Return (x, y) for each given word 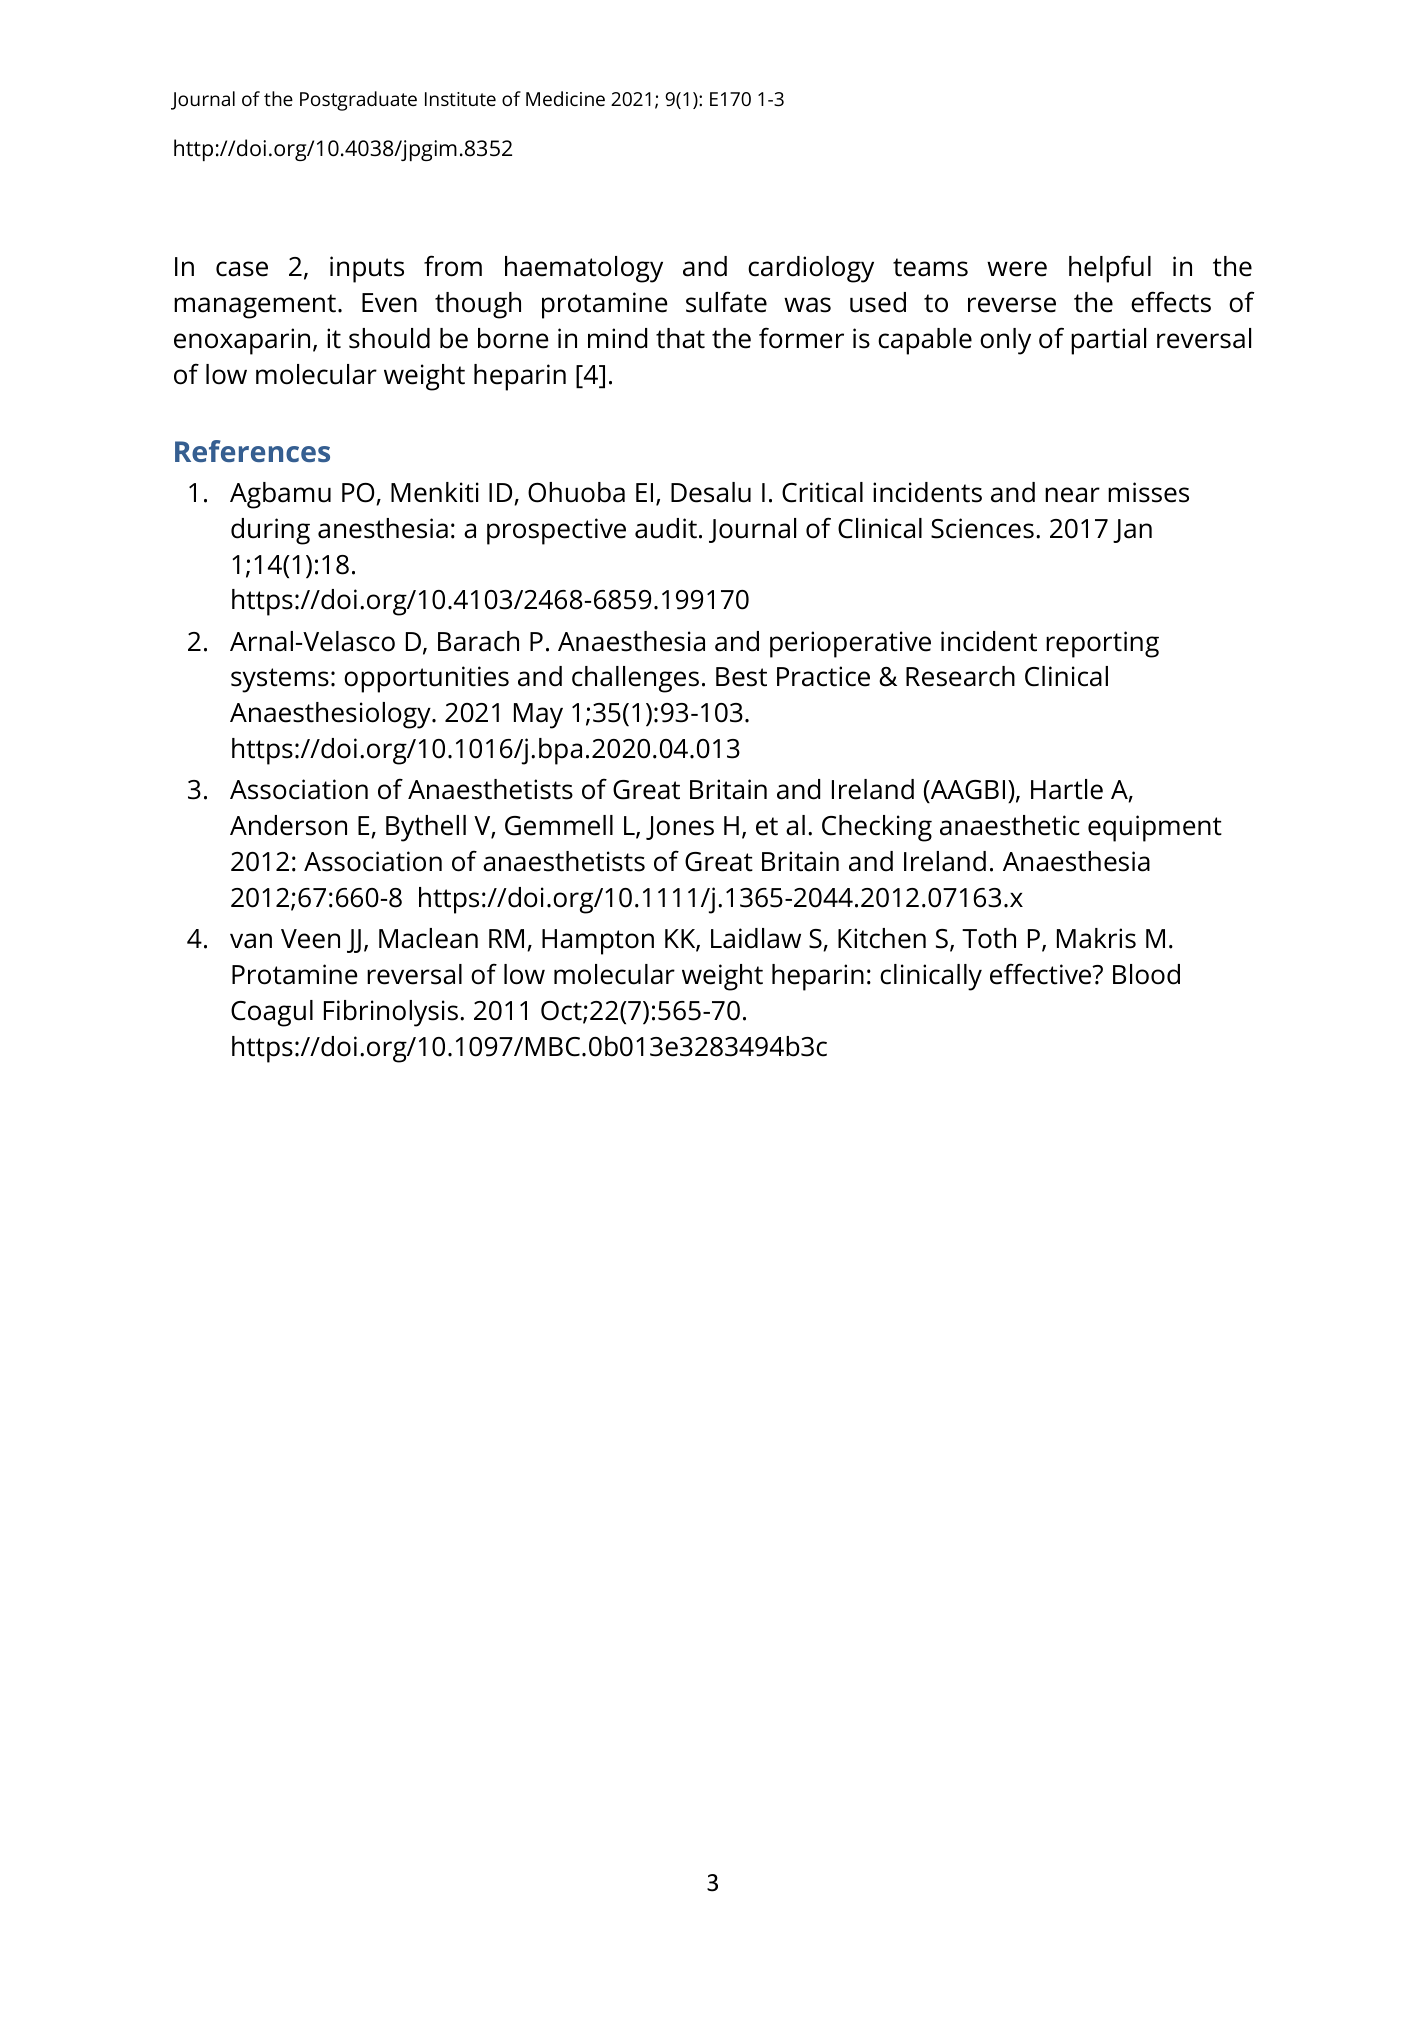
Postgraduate (358, 101)
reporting (1102, 644)
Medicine (565, 98)
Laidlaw (756, 938)
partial (1108, 341)
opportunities (426, 679)
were (1017, 269)
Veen (310, 939)
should (389, 338)
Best (741, 677)
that (680, 338)
